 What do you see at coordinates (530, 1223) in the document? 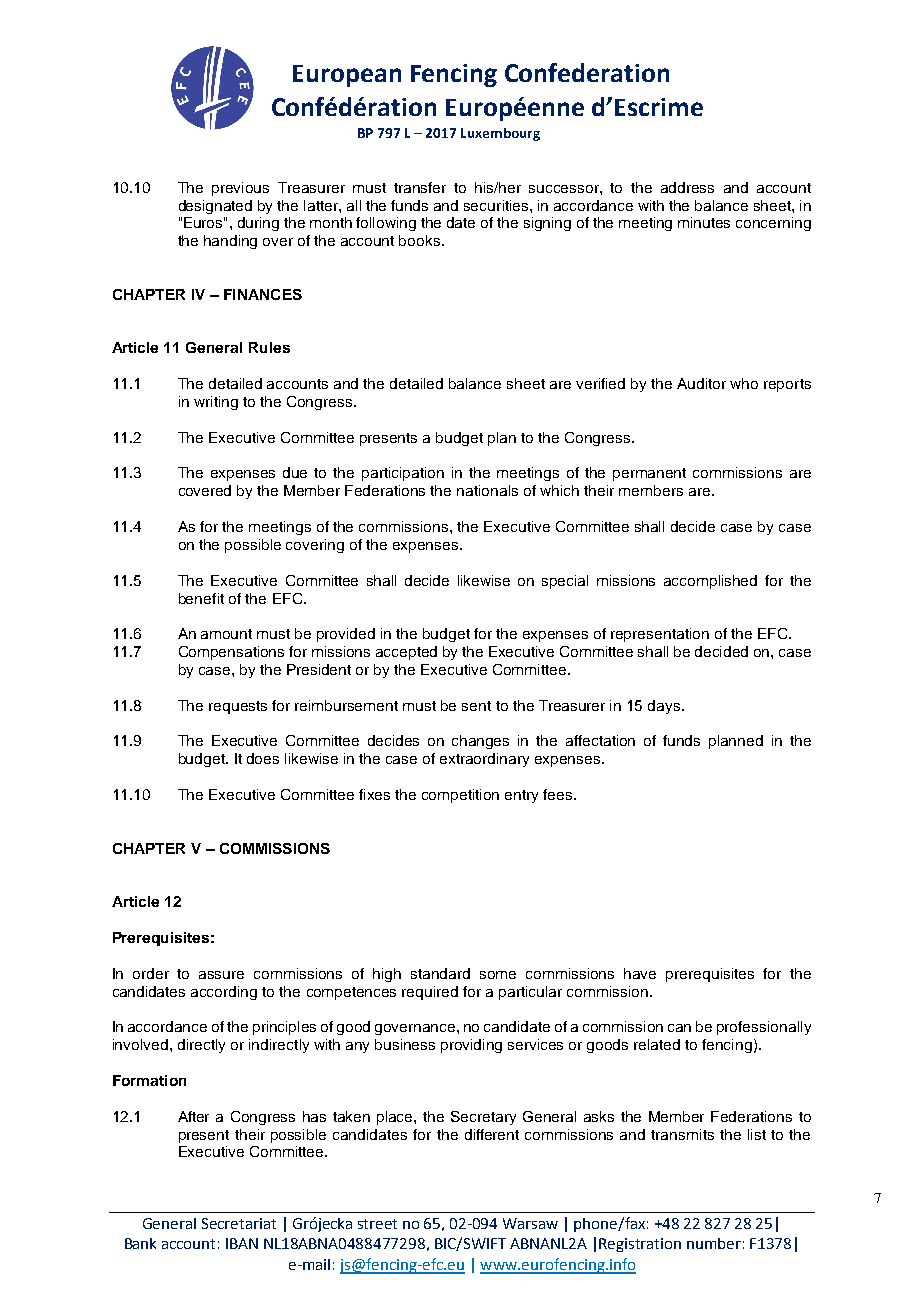
I see `Warsaw` at bounding box center [530, 1223].
